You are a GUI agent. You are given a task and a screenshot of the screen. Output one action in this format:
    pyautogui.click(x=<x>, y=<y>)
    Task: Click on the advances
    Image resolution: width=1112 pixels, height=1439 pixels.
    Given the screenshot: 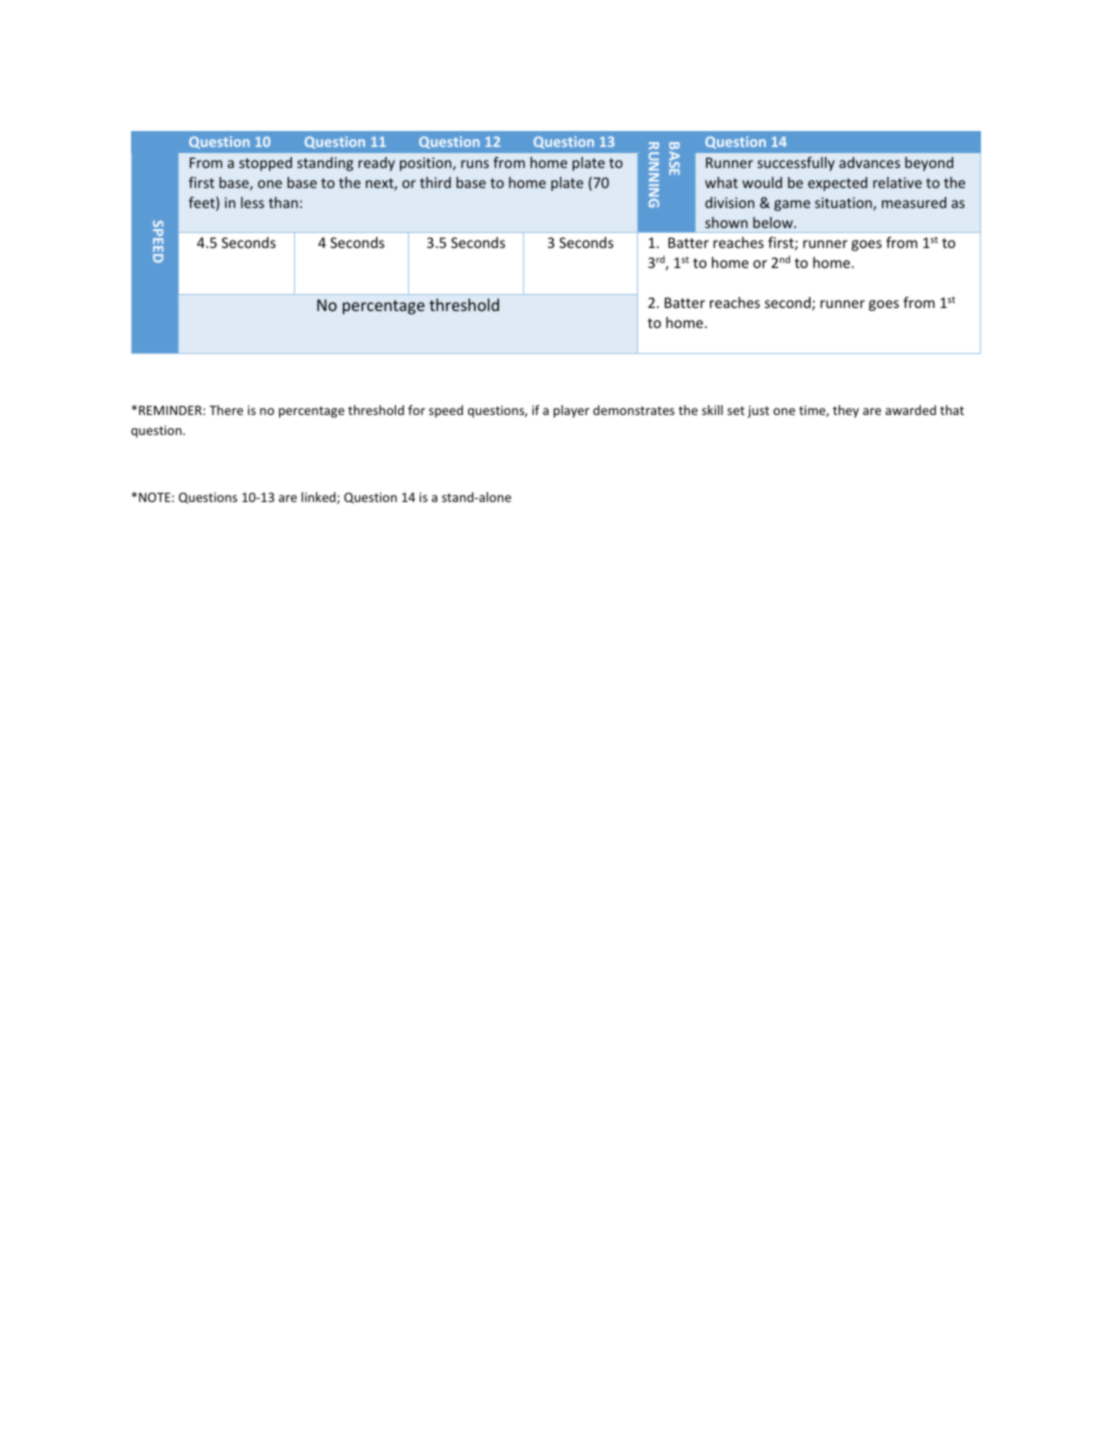 What is the action you would take?
    pyautogui.click(x=869, y=162)
